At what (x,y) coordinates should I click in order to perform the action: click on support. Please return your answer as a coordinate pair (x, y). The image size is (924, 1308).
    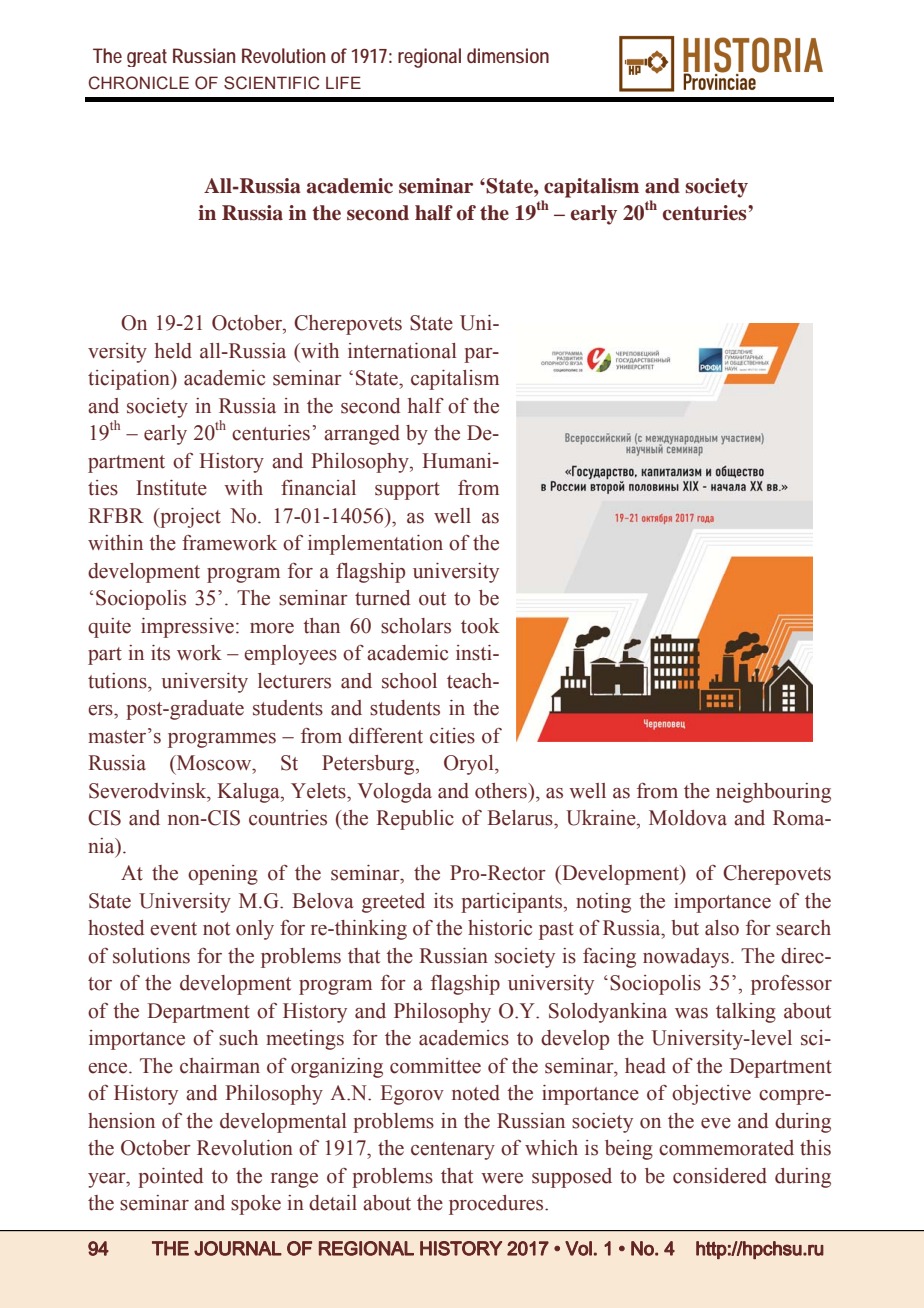
    Looking at the image, I should click on (407, 491).
